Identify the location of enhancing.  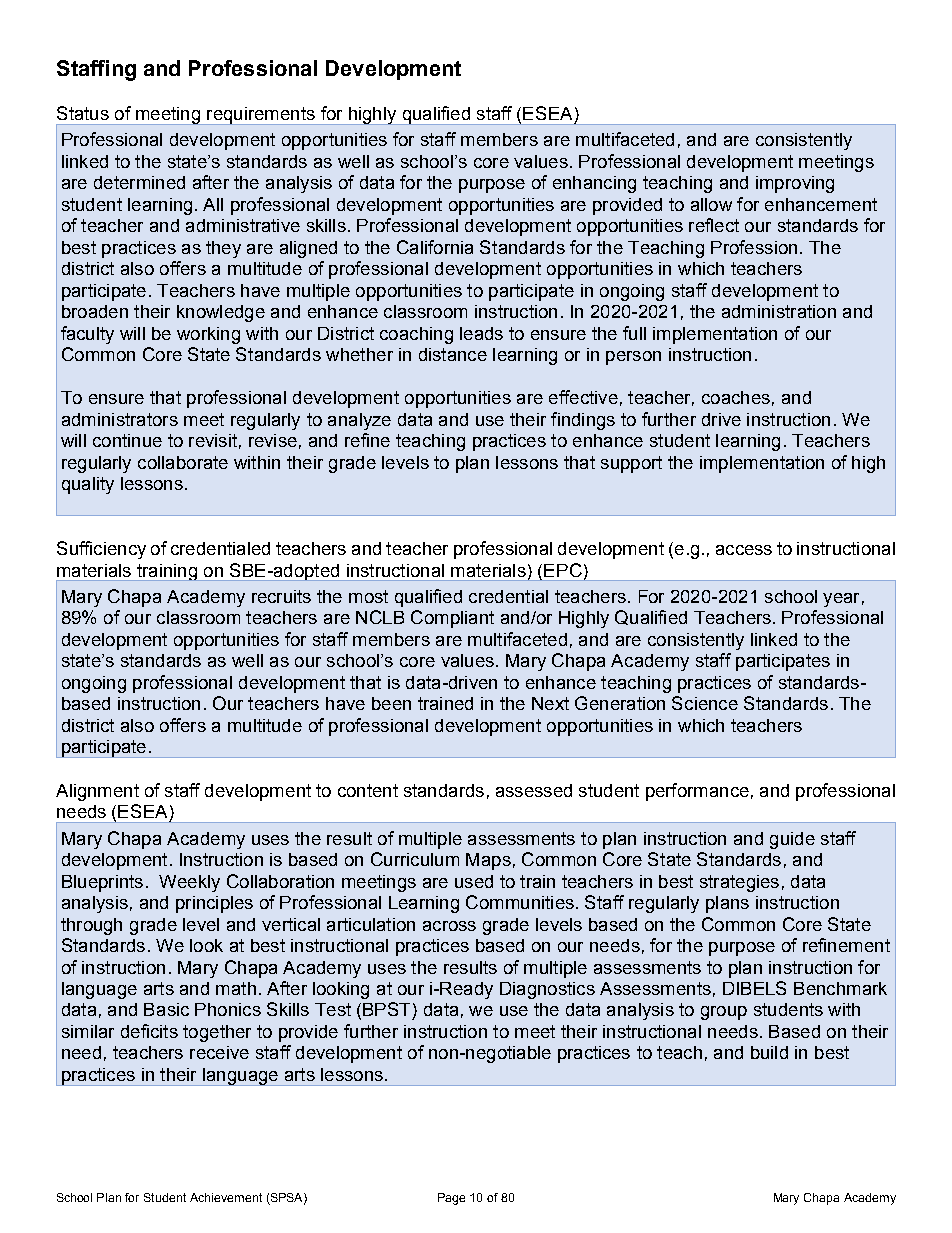
(594, 184).
